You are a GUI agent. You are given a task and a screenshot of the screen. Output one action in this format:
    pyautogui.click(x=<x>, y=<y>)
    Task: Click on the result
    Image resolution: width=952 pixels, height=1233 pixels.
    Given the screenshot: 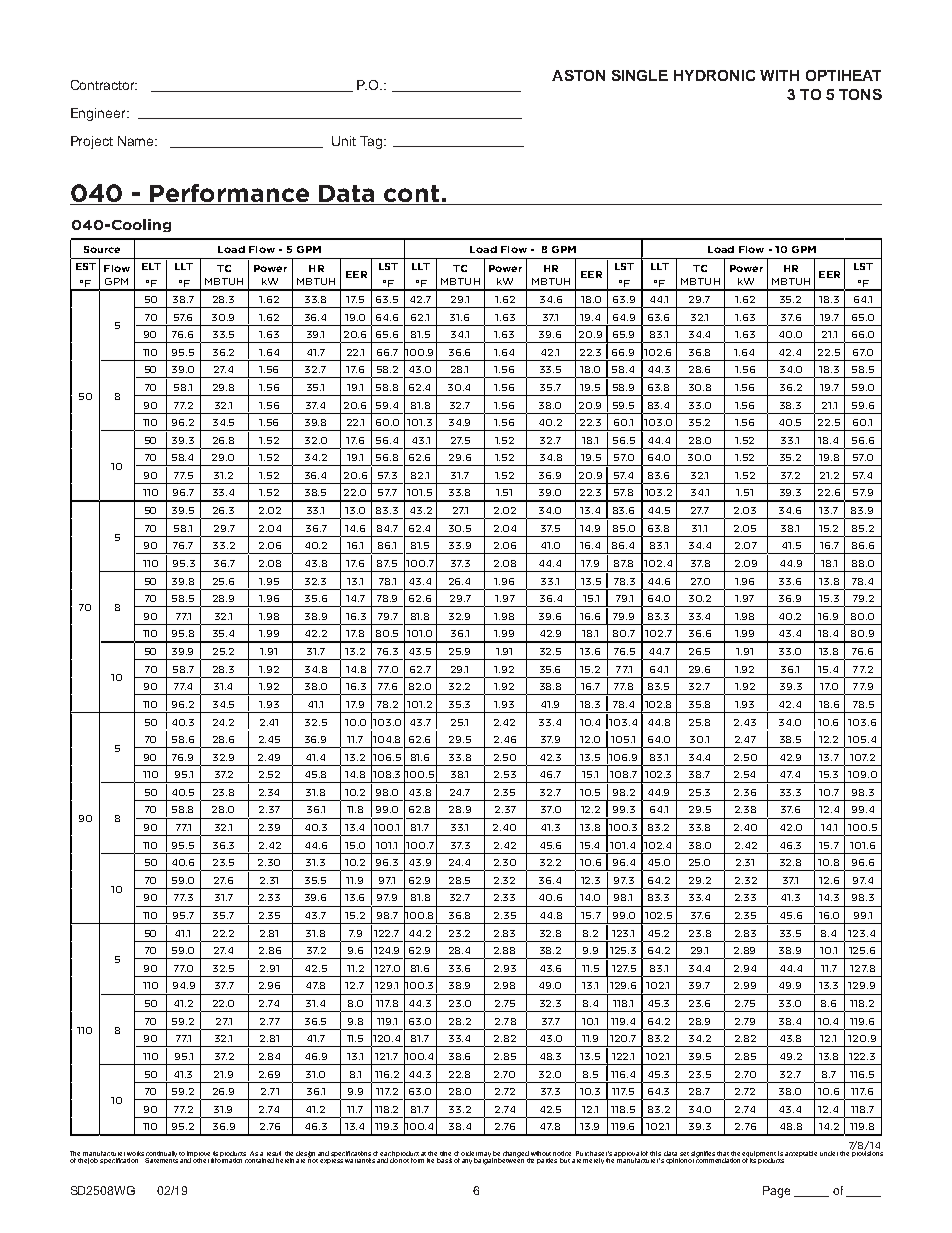 What is the action you would take?
    pyautogui.click(x=274, y=1153)
